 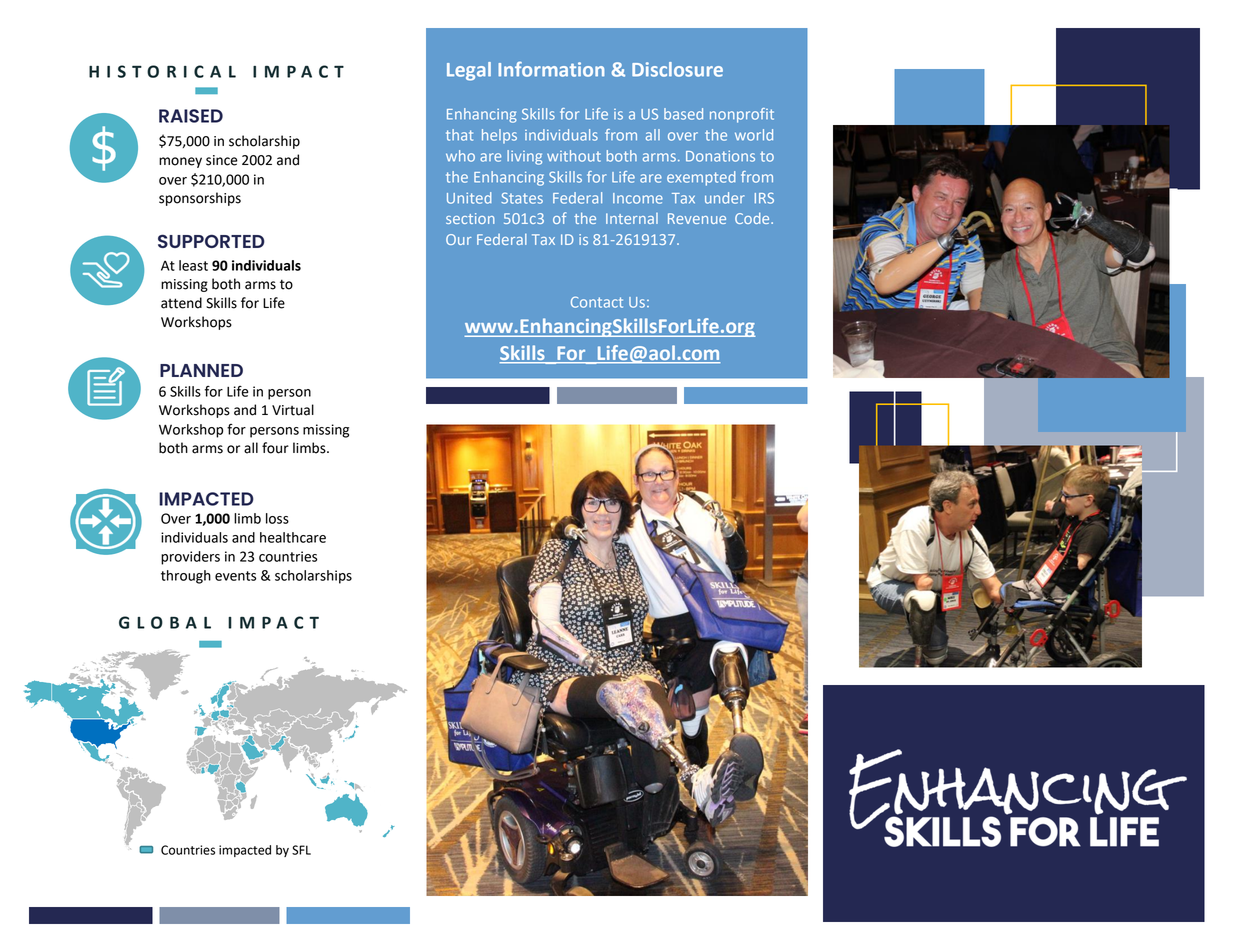 I want to click on attend, so click(x=181, y=303).
